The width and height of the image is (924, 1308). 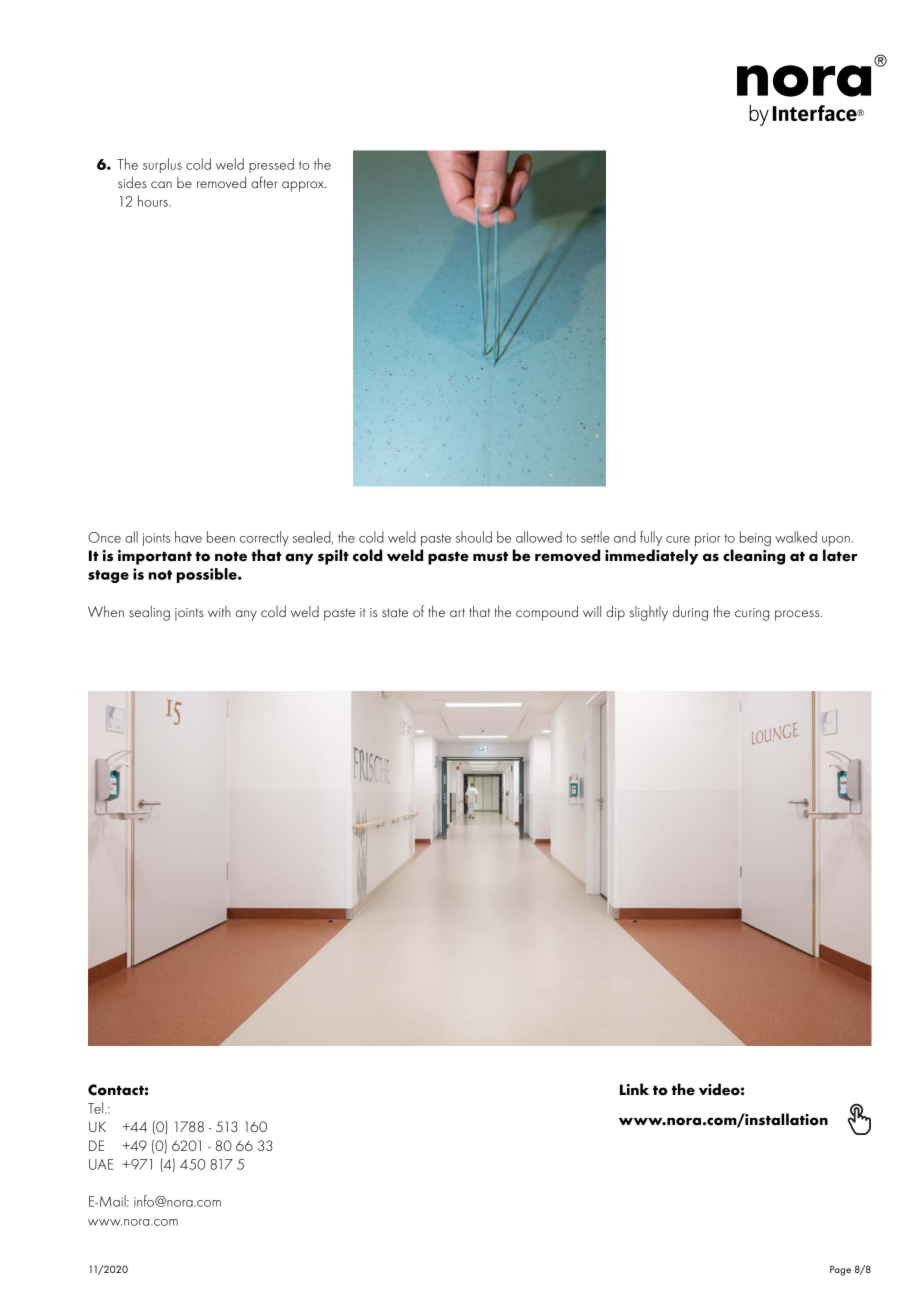 What do you see at coordinates (798, 615) in the image?
I see `process` at bounding box center [798, 615].
